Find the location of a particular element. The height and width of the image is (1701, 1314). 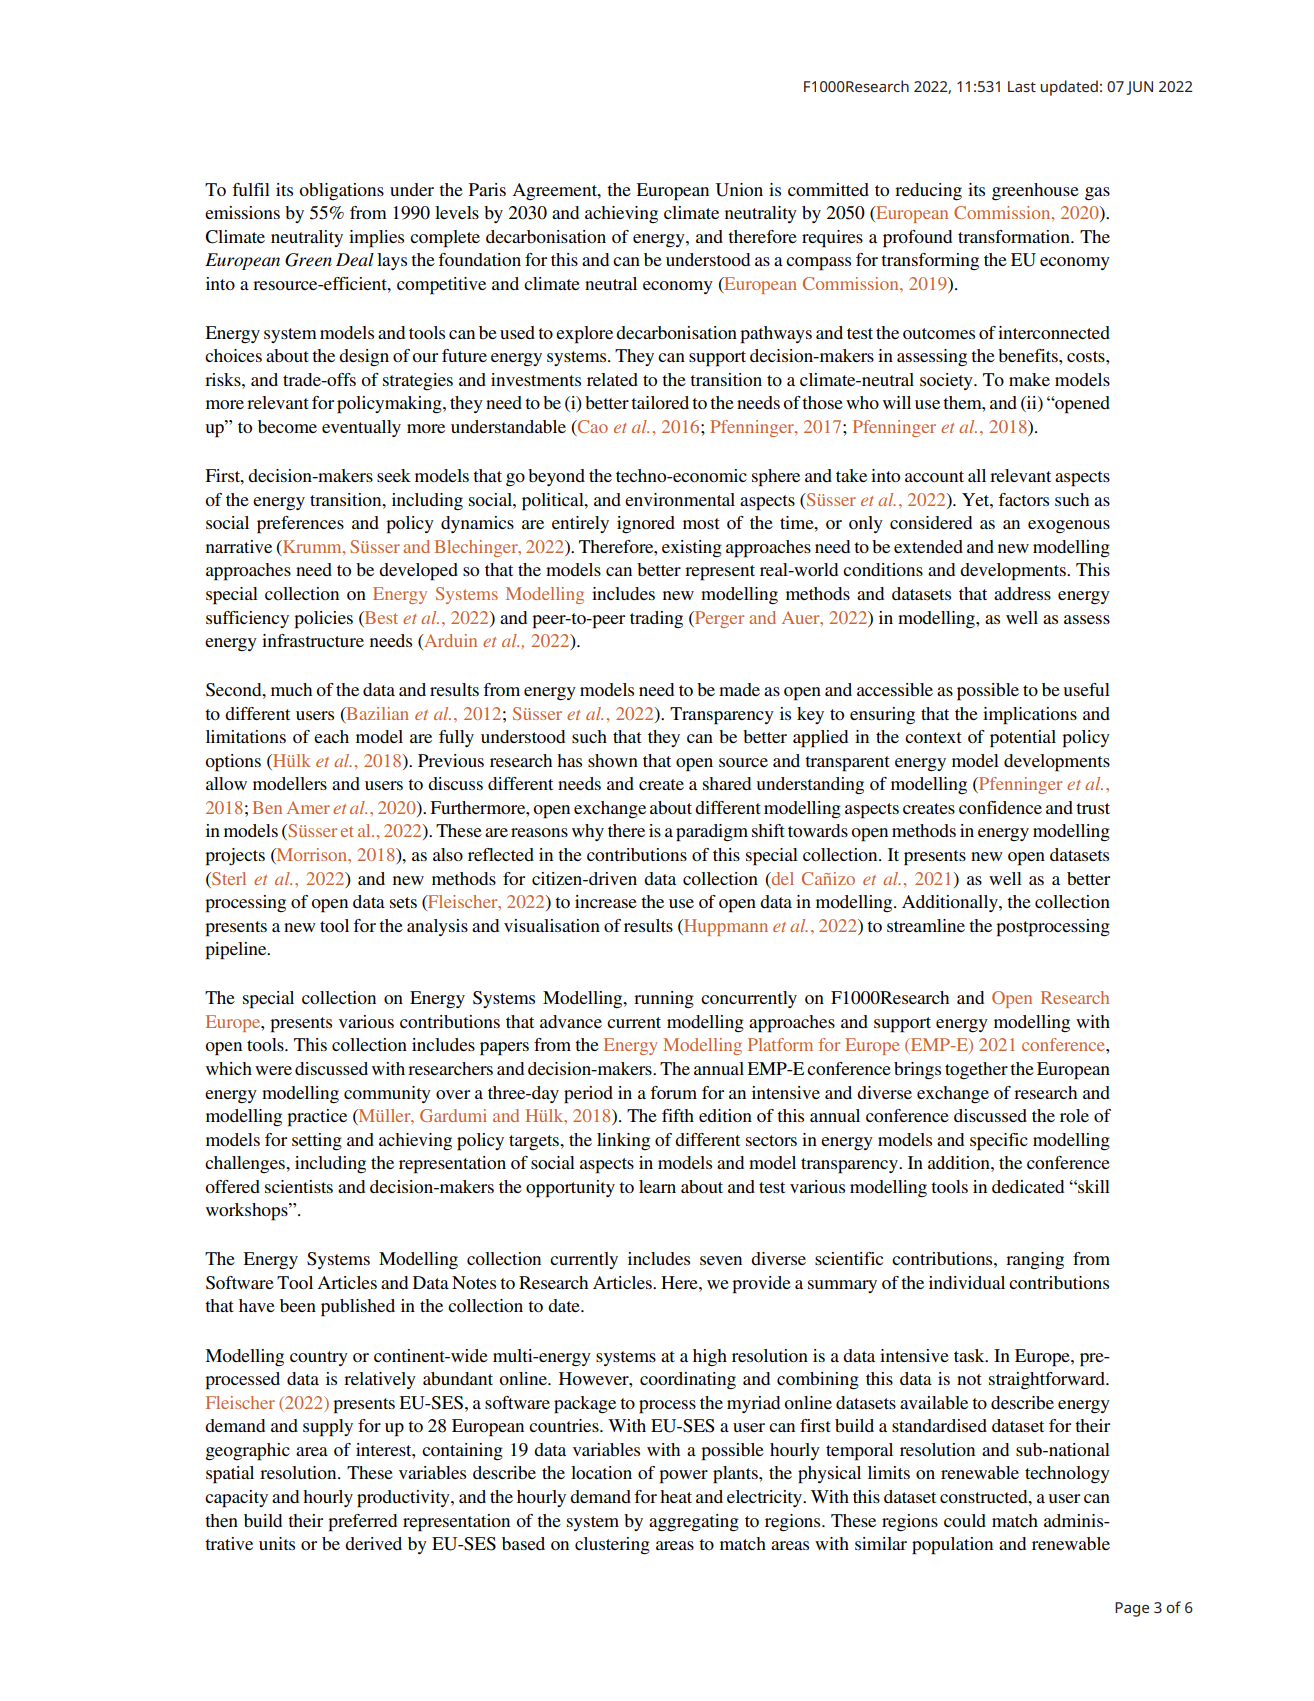

obligations is located at coordinates (341, 191).
